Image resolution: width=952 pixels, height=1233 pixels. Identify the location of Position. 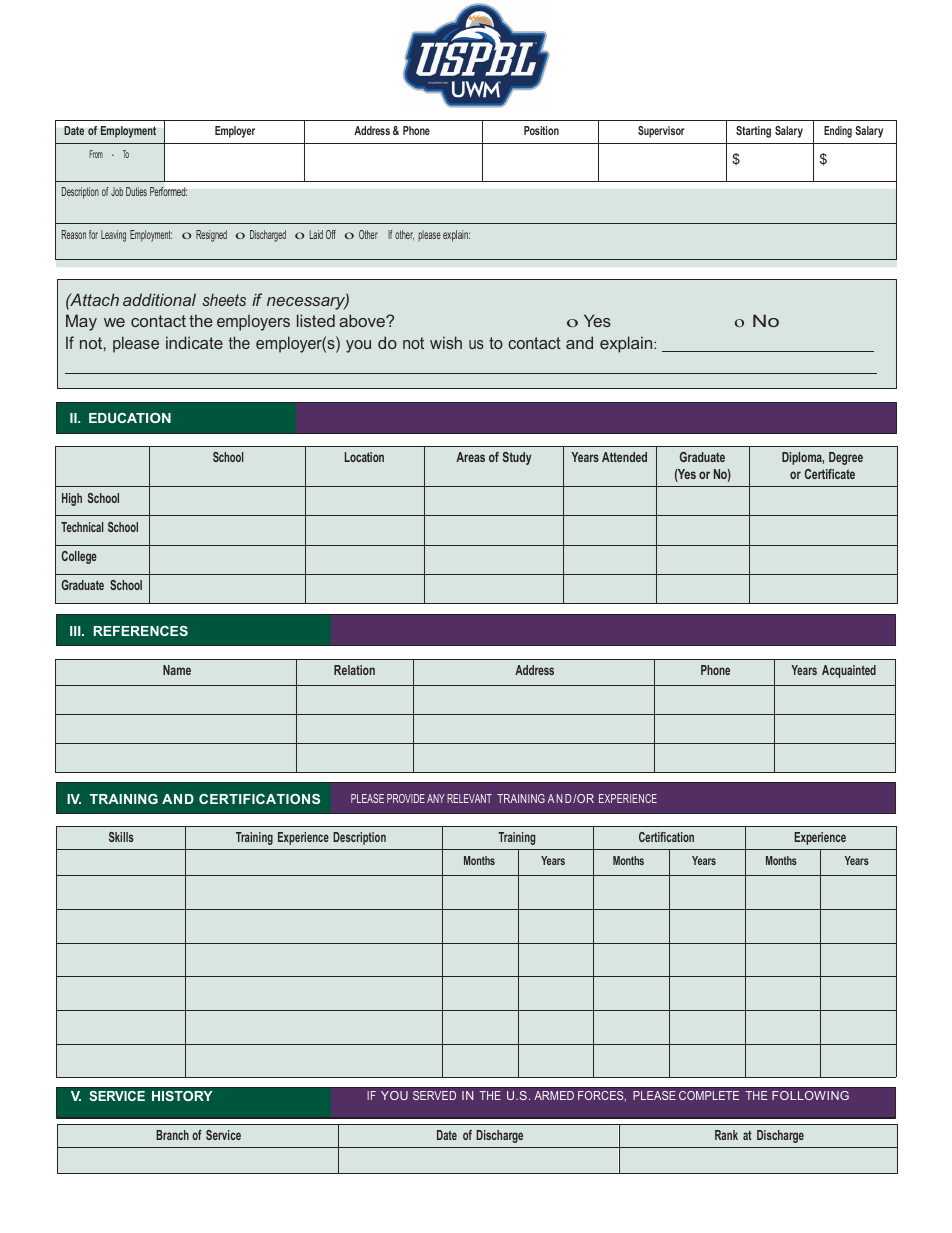
(541, 130).
